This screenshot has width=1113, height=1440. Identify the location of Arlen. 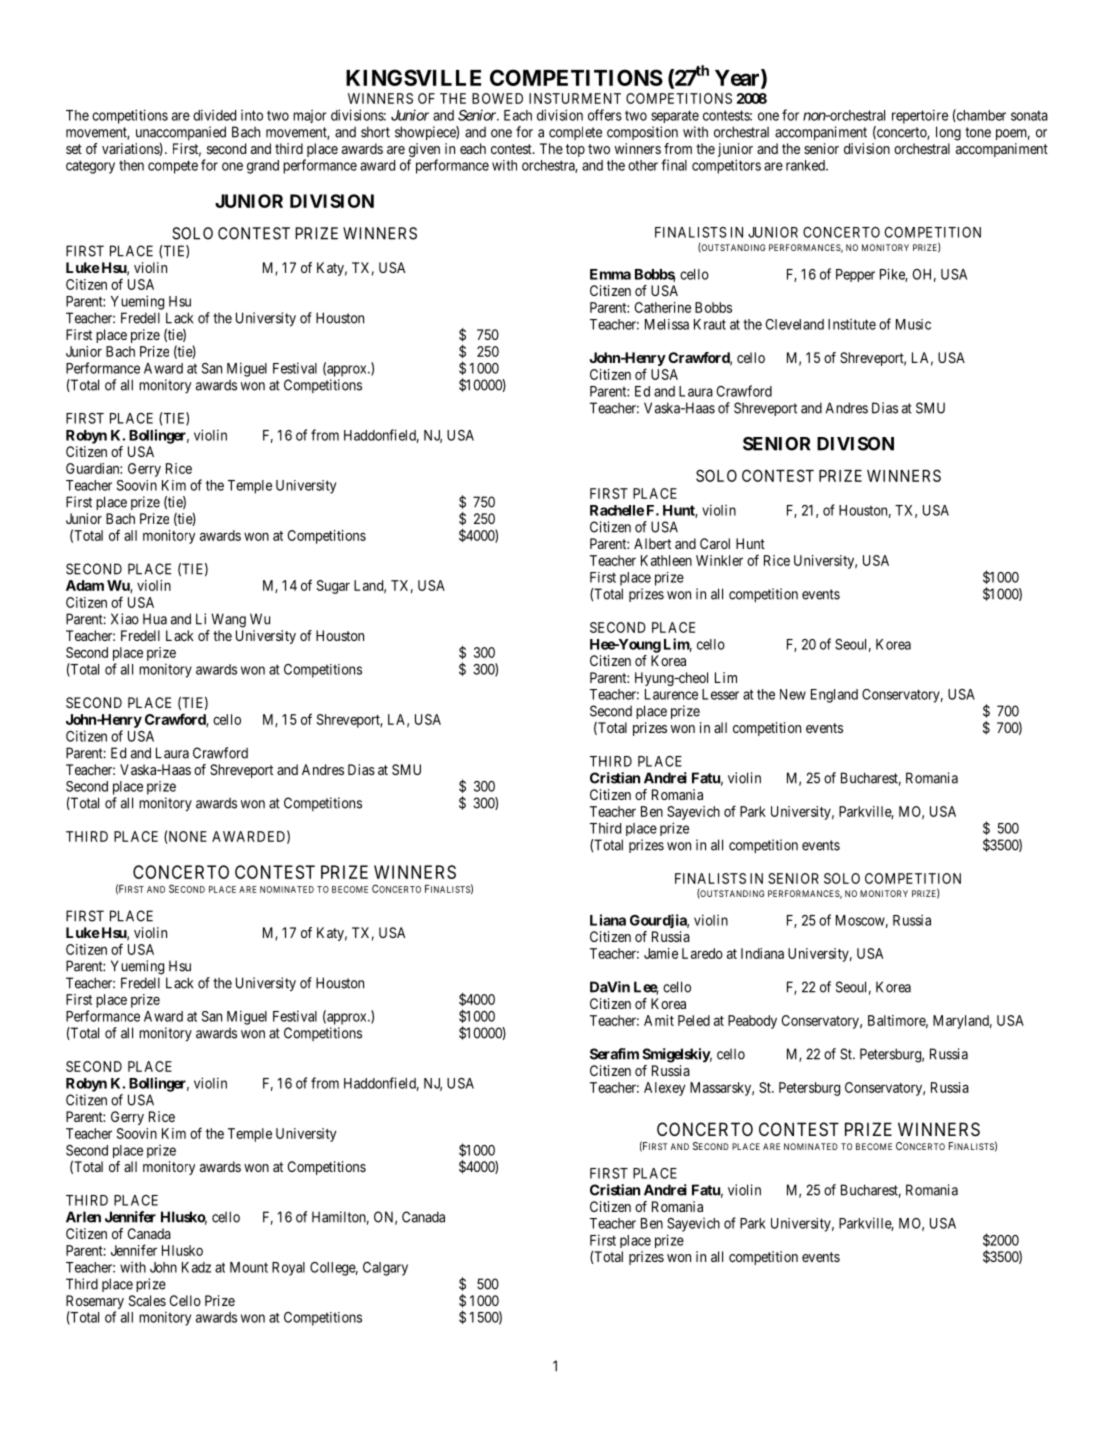
(83, 1217).
